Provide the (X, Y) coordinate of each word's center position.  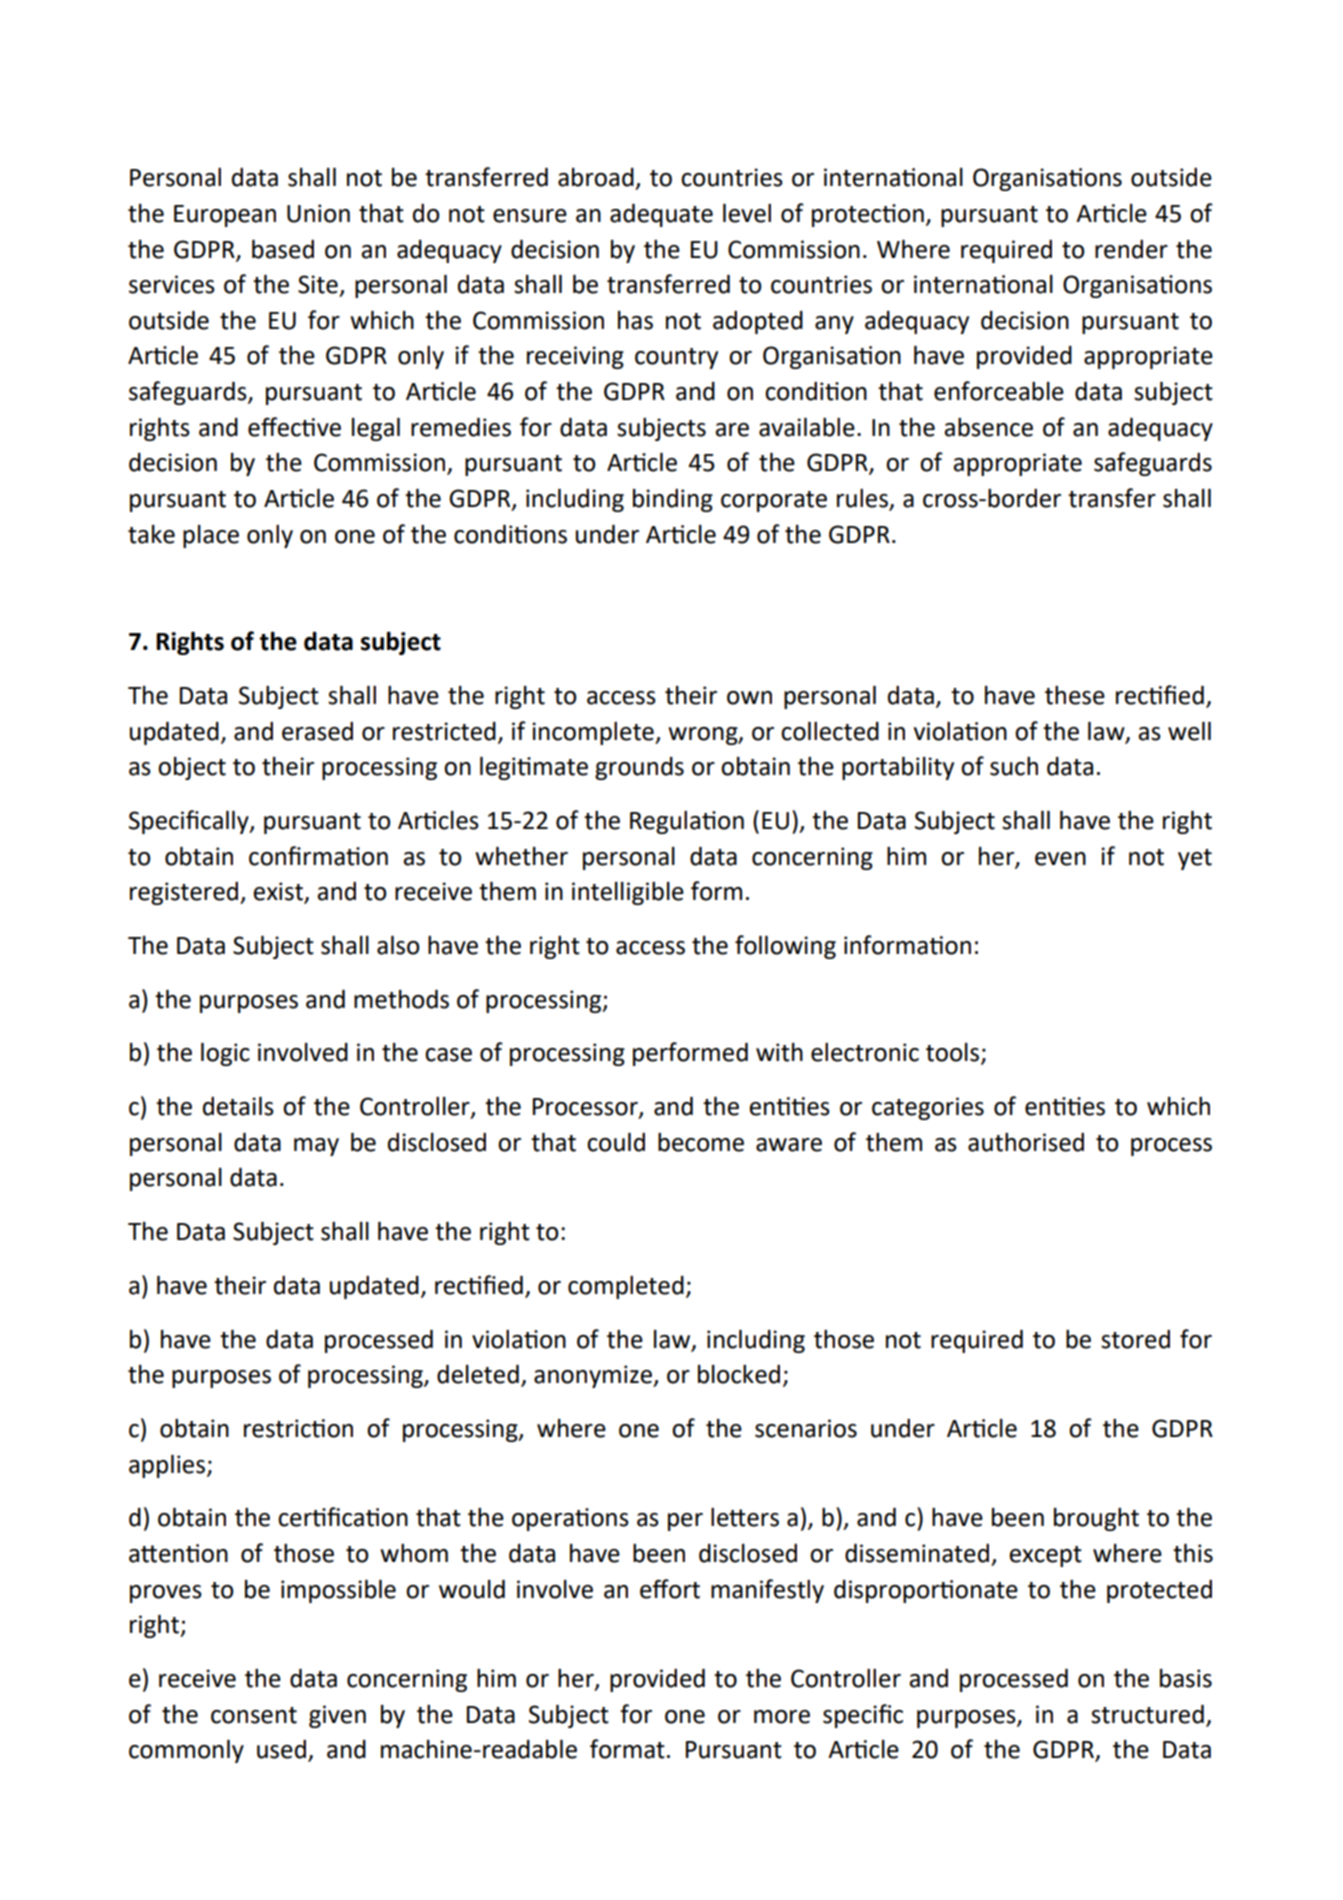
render (1131, 249)
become (701, 1142)
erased (317, 731)
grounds (639, 768)
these (1075, 695)
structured (1147, 1714)
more (782, 1717)
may (316, 1147)
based (283, 249)
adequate (661, 215)
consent (254, 1715)
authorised (1026, 1142)
